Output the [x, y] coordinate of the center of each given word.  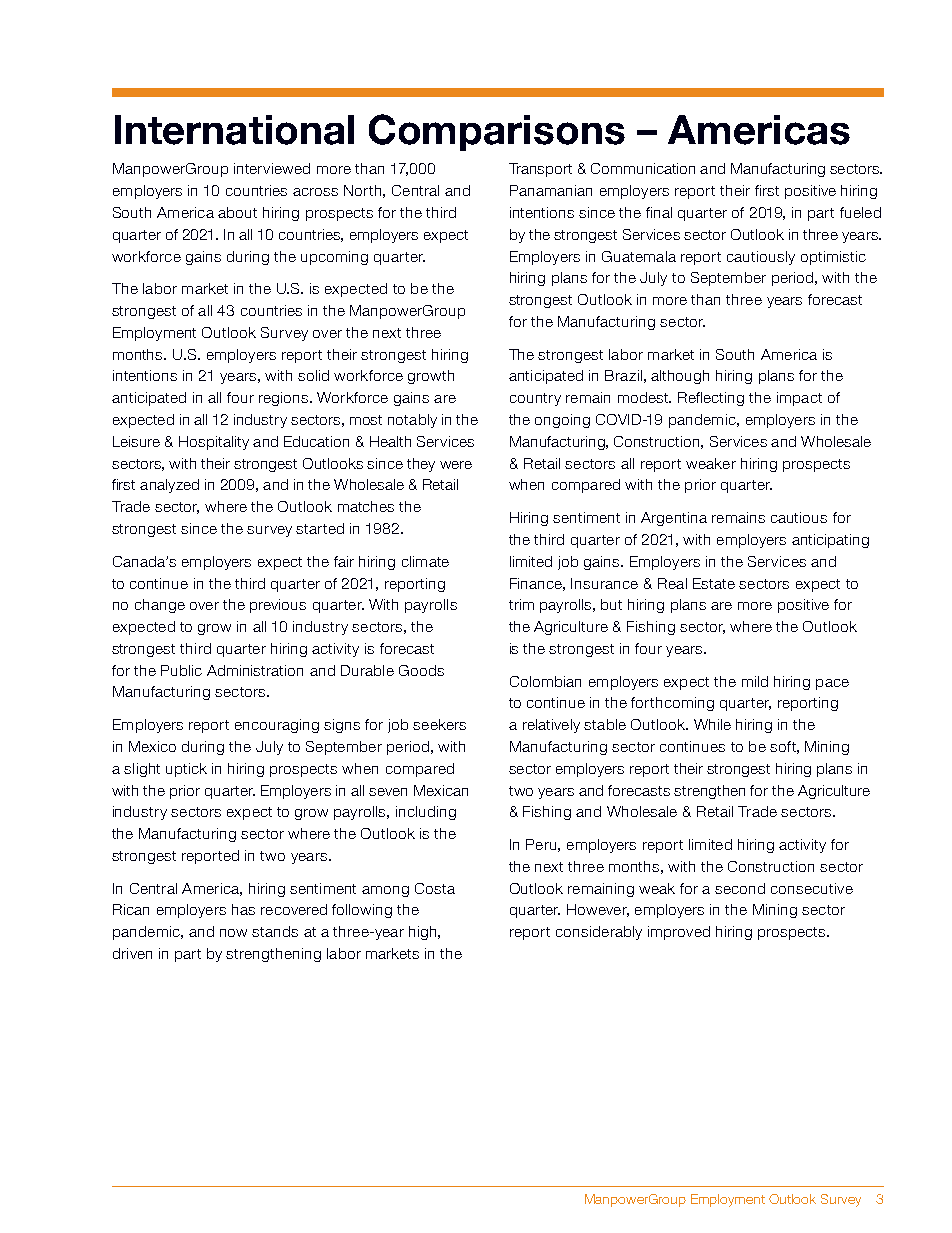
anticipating [830, 541]
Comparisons [497, 132]
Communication [643, 168]
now [233, 933]
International [234, 130]
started [320, 528]
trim [521, 604]
